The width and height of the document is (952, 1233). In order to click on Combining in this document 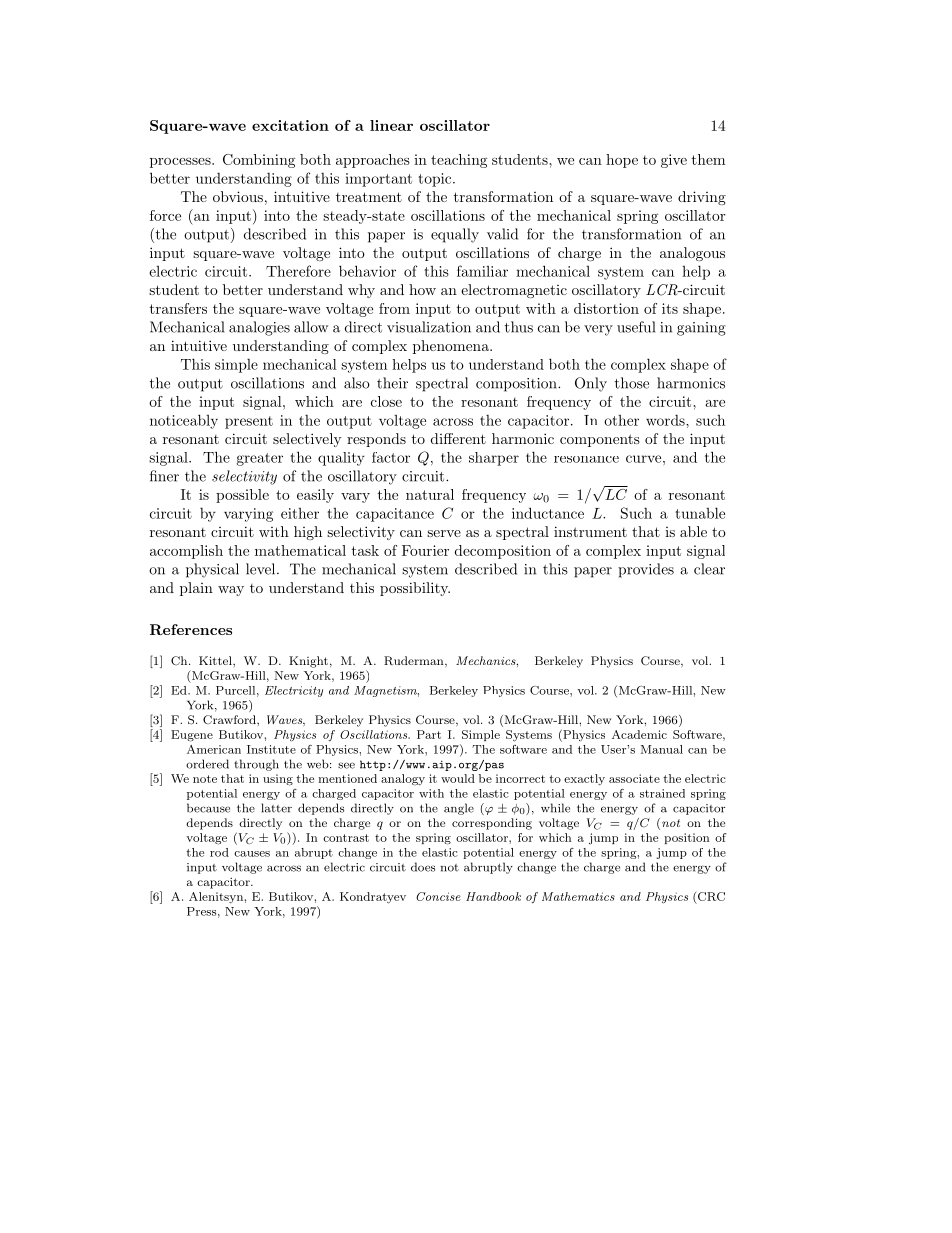, I will do `click(259, 161)`.
